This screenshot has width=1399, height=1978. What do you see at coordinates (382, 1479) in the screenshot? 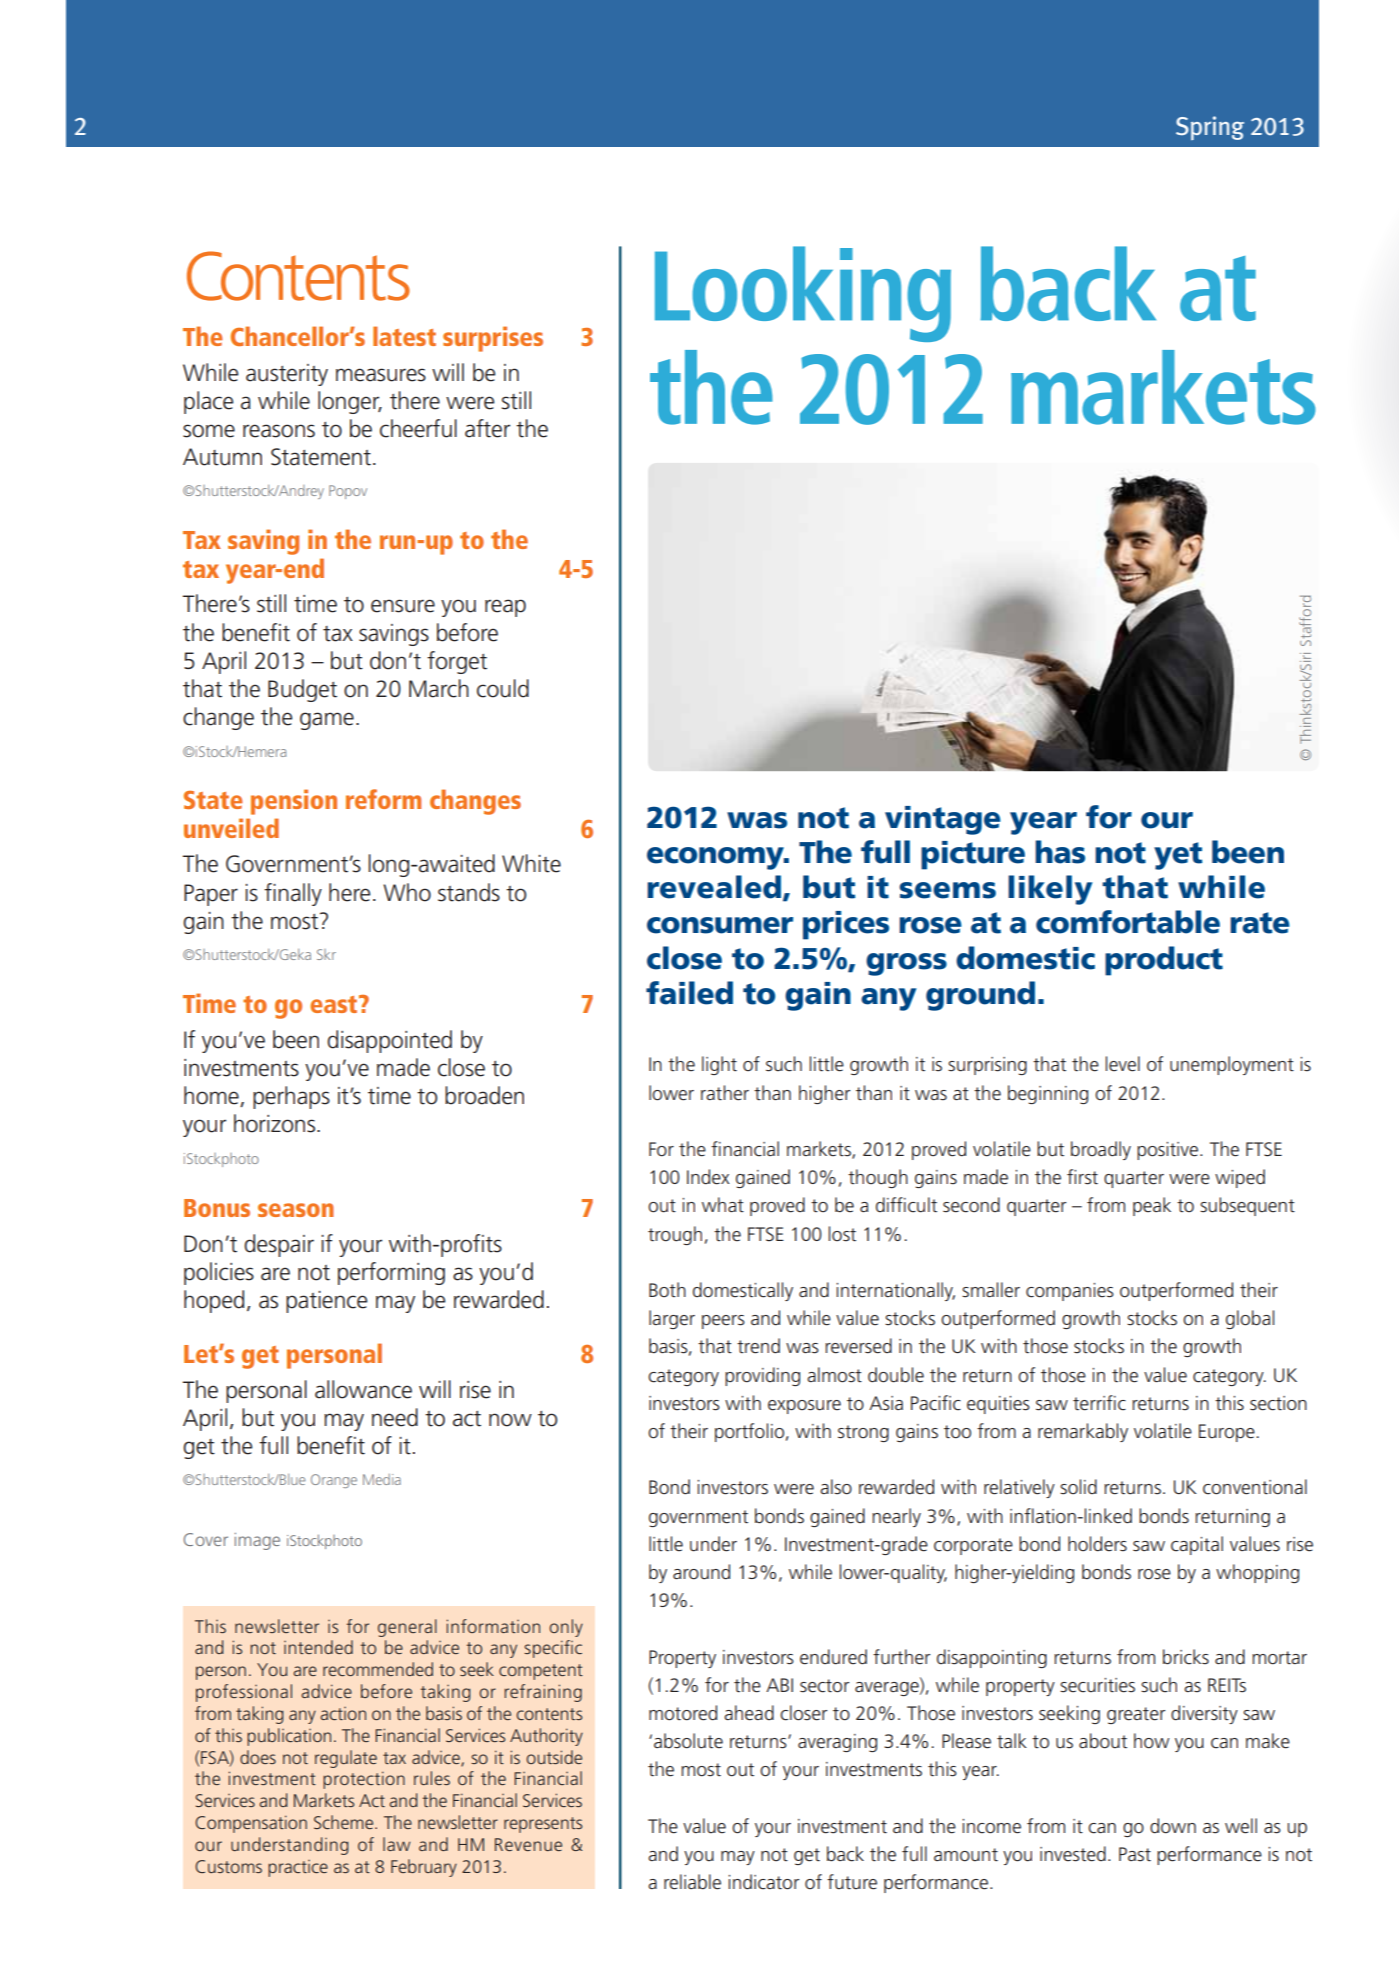
I see `Media` at bounding box center [382, 1479].
